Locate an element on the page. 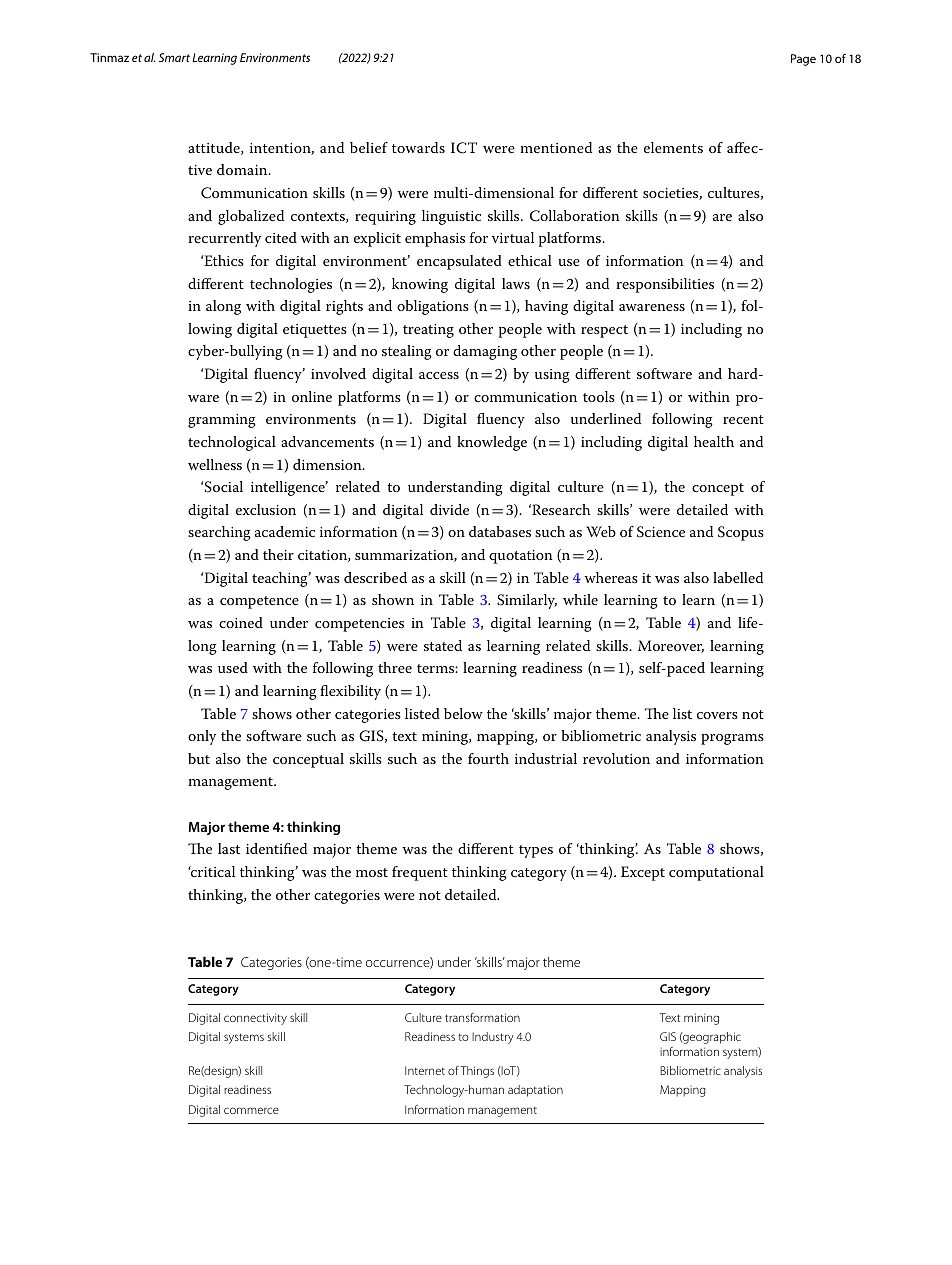 The height and width of the document is (1265, 952). technologies is located at coordinates (291, 285).
